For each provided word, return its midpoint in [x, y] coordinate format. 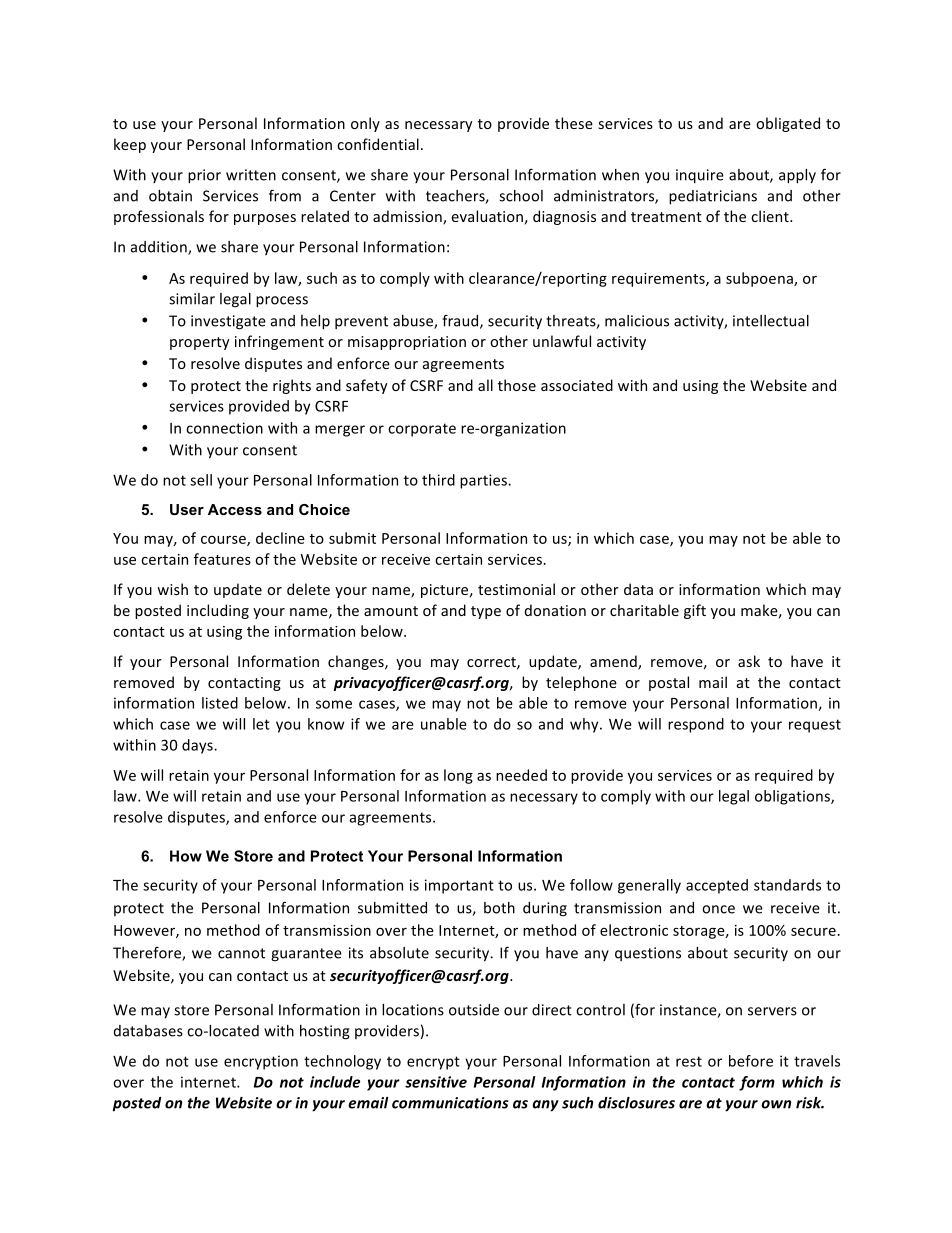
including [218, 611]
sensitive [436, 1082]
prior [204, 176]
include [335, 1082]
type [486, 612]
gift [695, 611]
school [521, 196]
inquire [700, 176]
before [751, 1061]
